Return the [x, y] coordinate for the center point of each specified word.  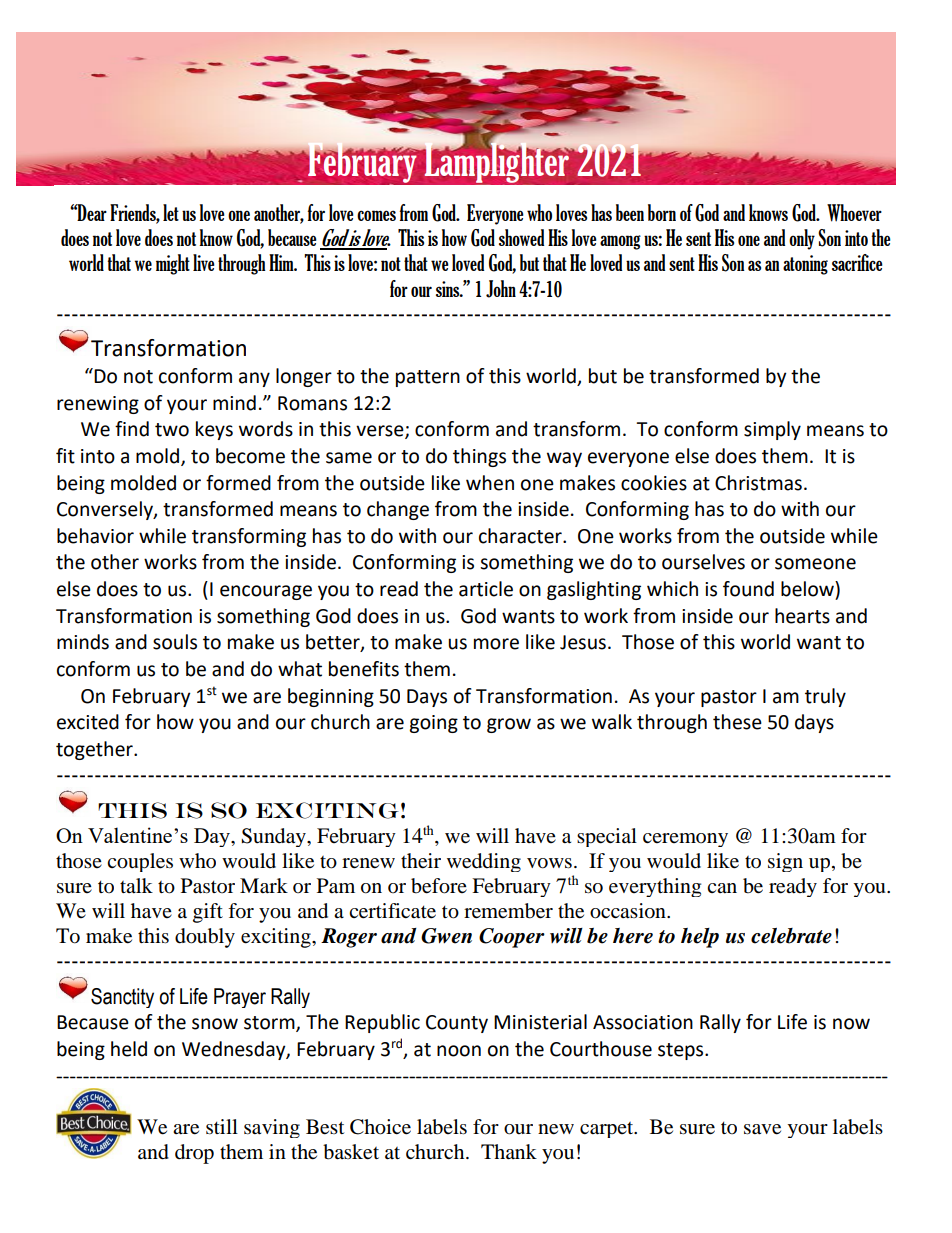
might [173, 264]
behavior [95, 536]
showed [521, 237]
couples [140, 862]
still [222, 1126]
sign [785, 862]
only [802, 239]
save [762, 1129]
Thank [509, 1151]
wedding [484, 862]
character [521, 536]
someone [815, 564]
